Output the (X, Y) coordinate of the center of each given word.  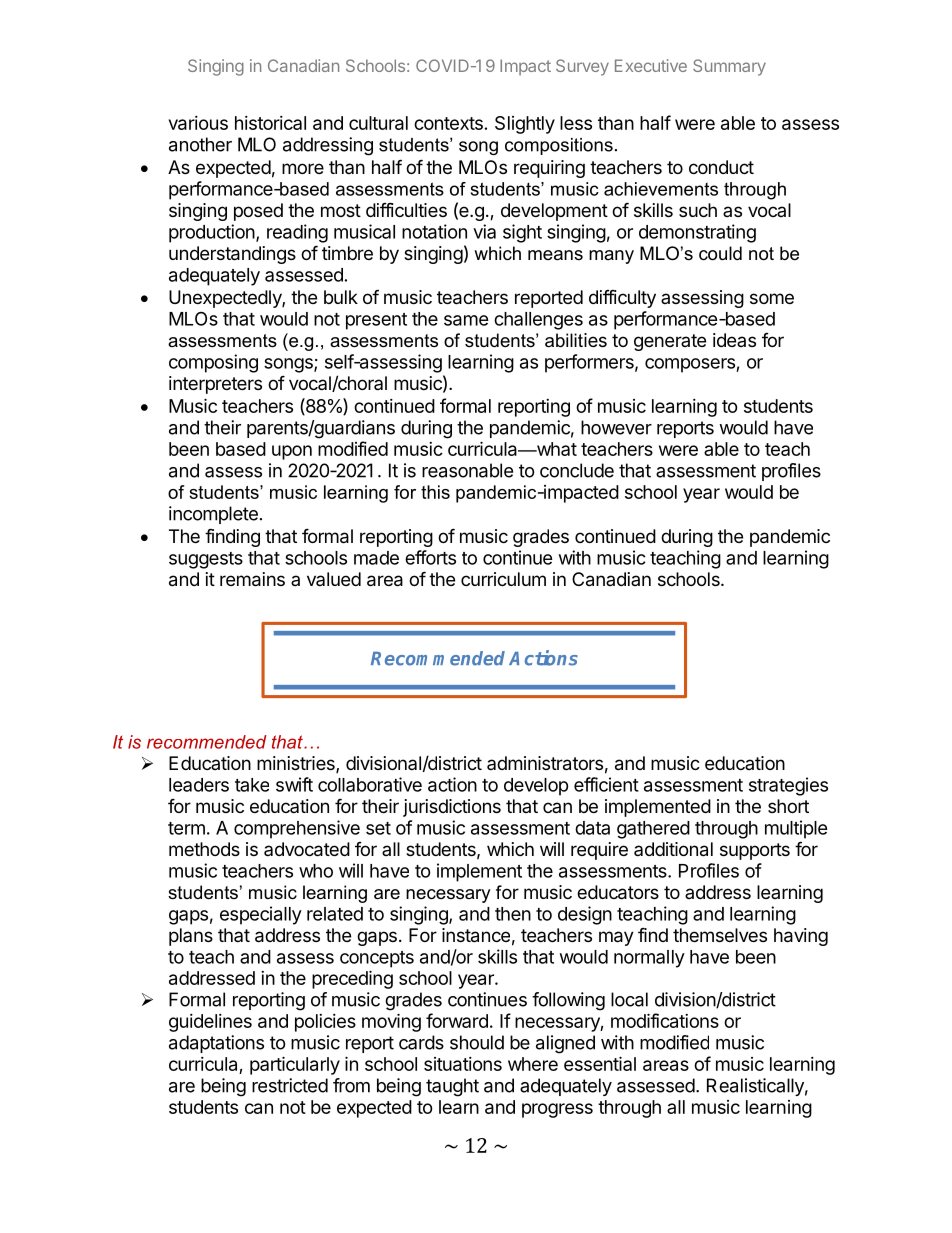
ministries (297, 764)
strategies (788, 786)
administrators (545, 763)
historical (270, 123)
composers (691, 365)
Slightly (525, 125)
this (435, 492)
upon (292, 452)
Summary (729, 67)
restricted (290, 1085)
